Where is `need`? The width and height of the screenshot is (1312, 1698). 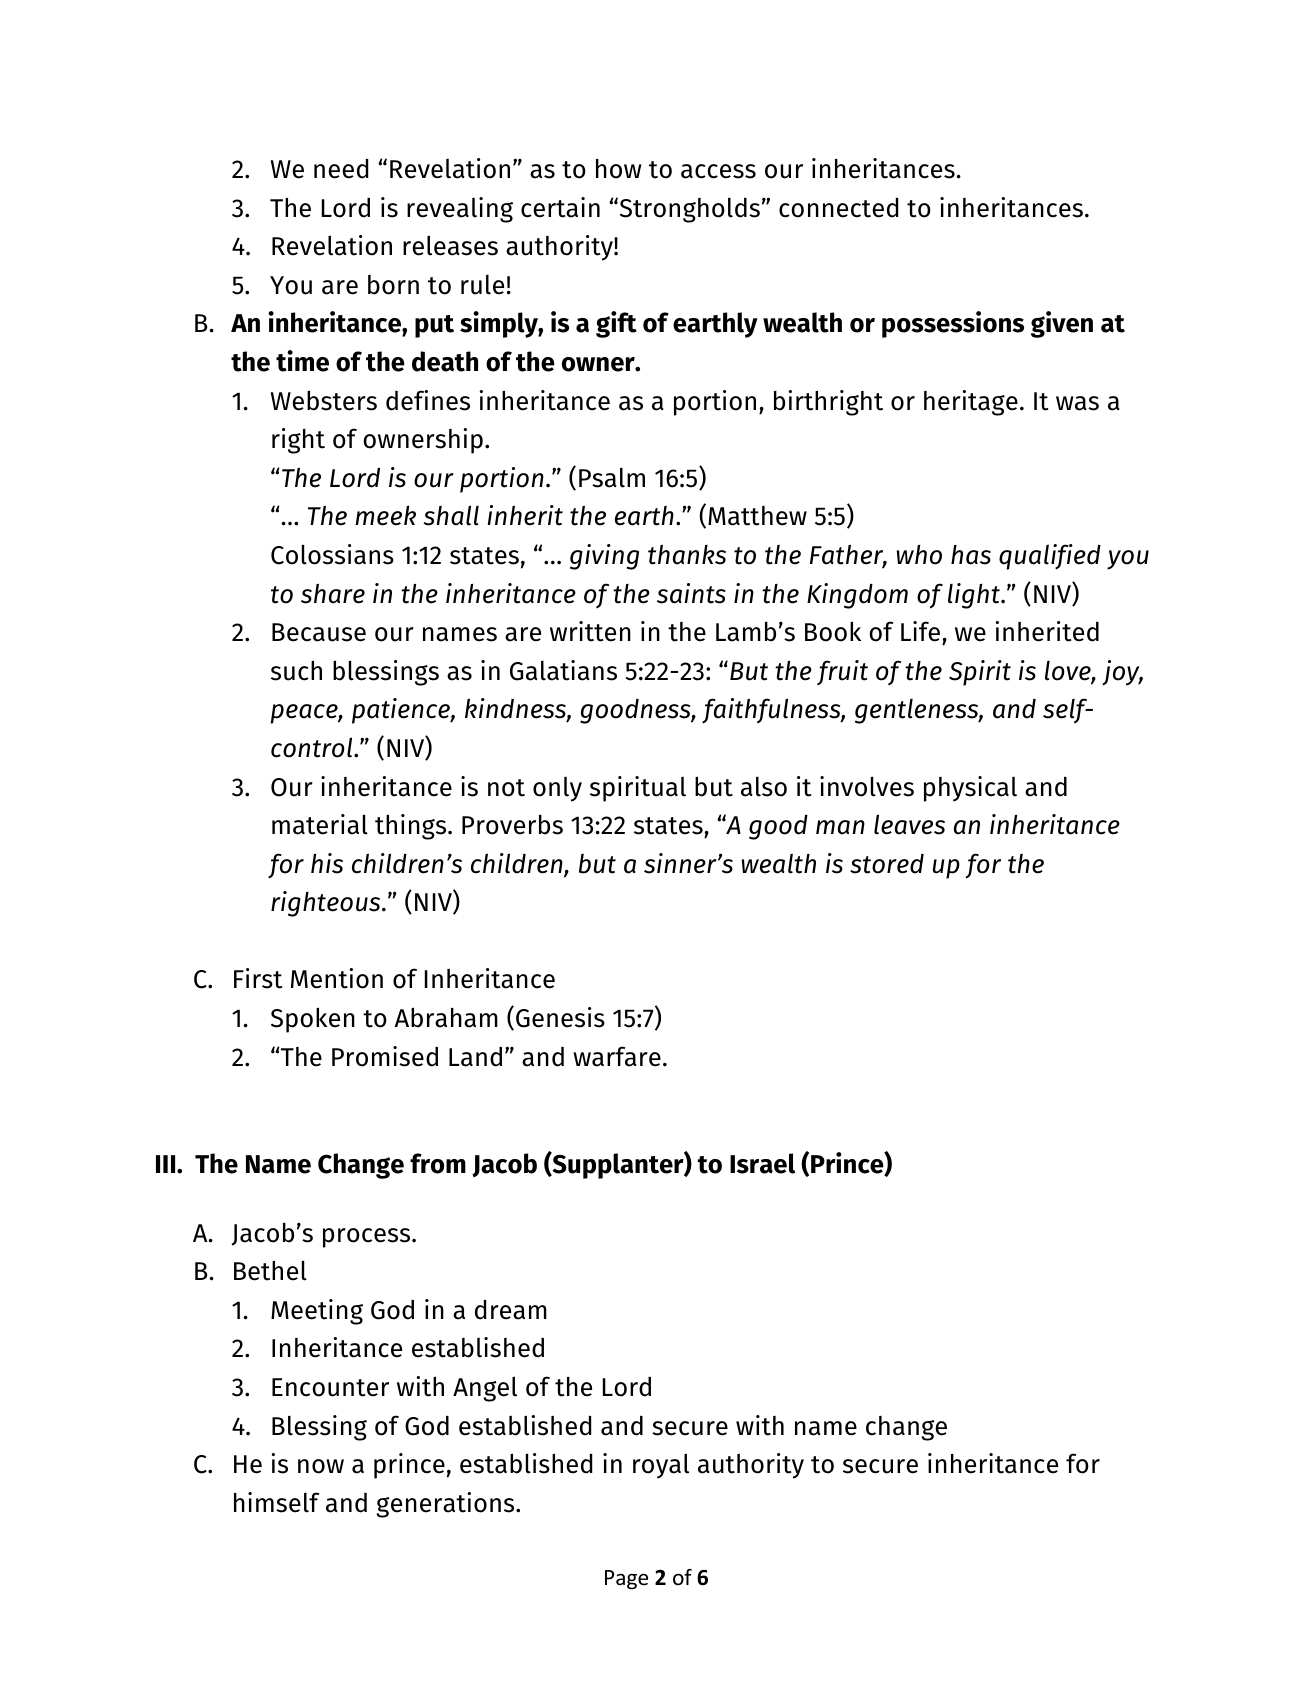
need is located at coordinates (341, 168).
